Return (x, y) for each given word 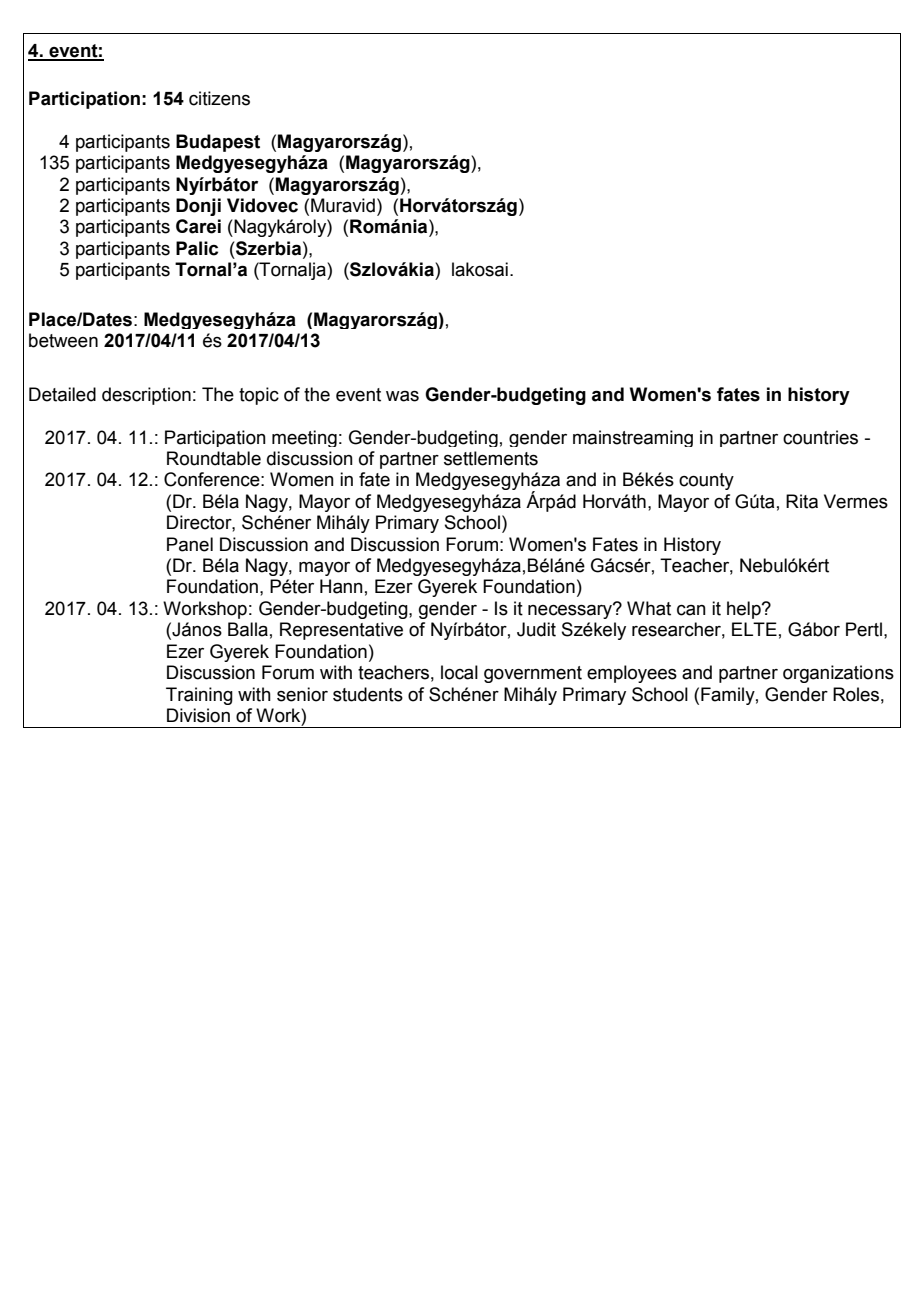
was (402, 396)
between (63, 340)
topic (259, 396)
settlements (491, 458)
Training (199, 696)
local (459, 672)
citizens (219, 98)
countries (820, 437)
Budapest (218, 143)
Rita (802, 501)
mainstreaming (633, 438)
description (146, 396)
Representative (341, 631)
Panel (190, 544)
